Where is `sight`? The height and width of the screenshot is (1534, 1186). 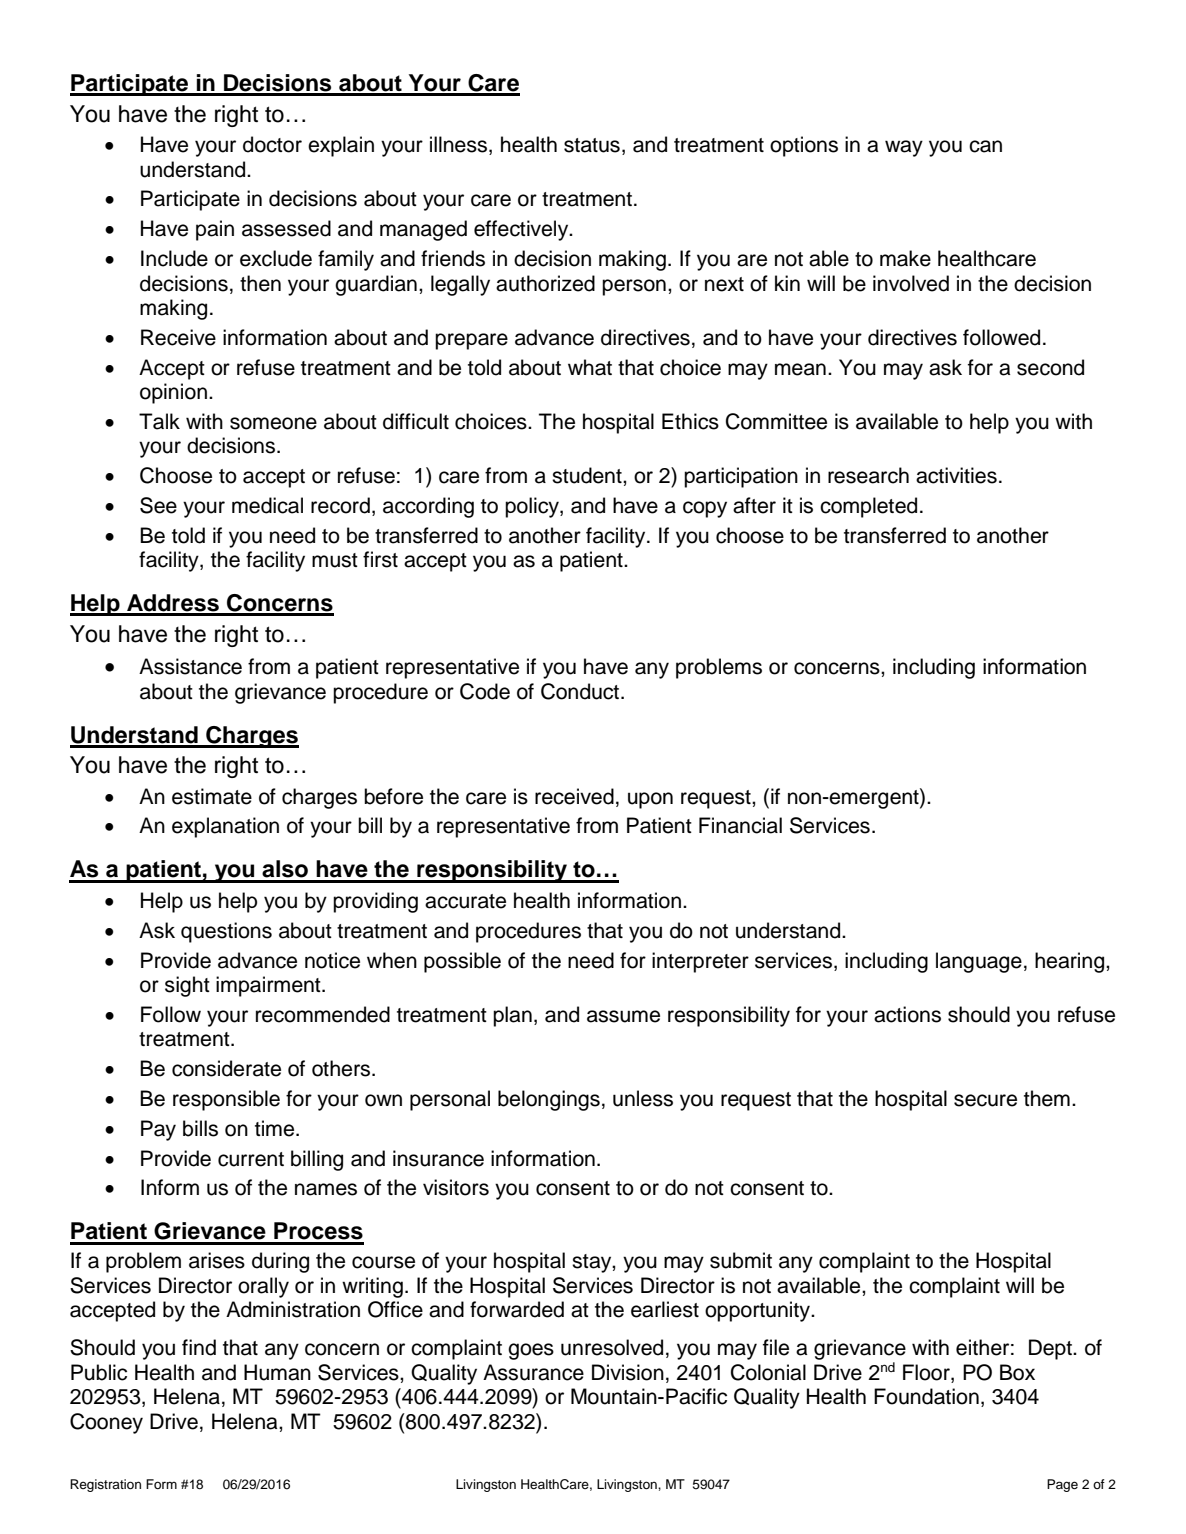
sight is located at coordinates (187, 986).
